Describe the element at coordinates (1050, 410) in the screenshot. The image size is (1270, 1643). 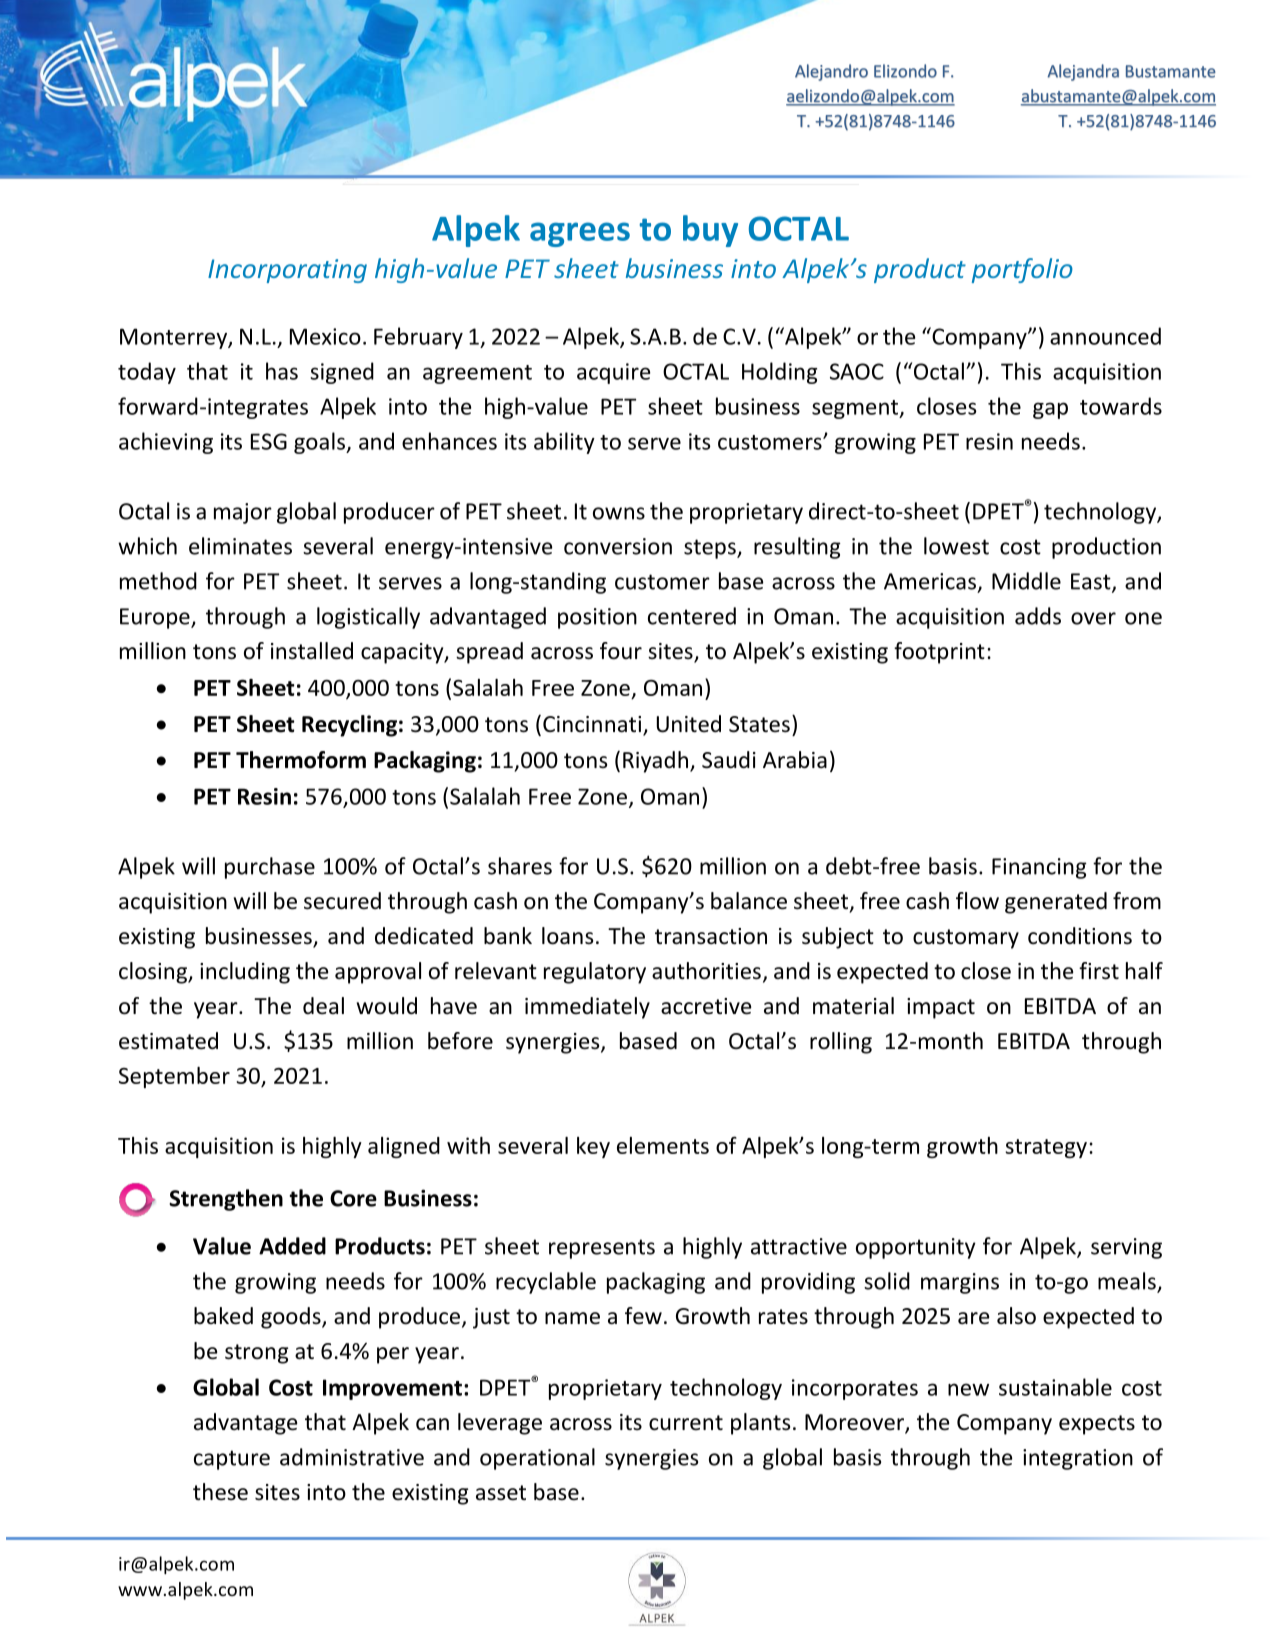
I see `gap` at that location.
